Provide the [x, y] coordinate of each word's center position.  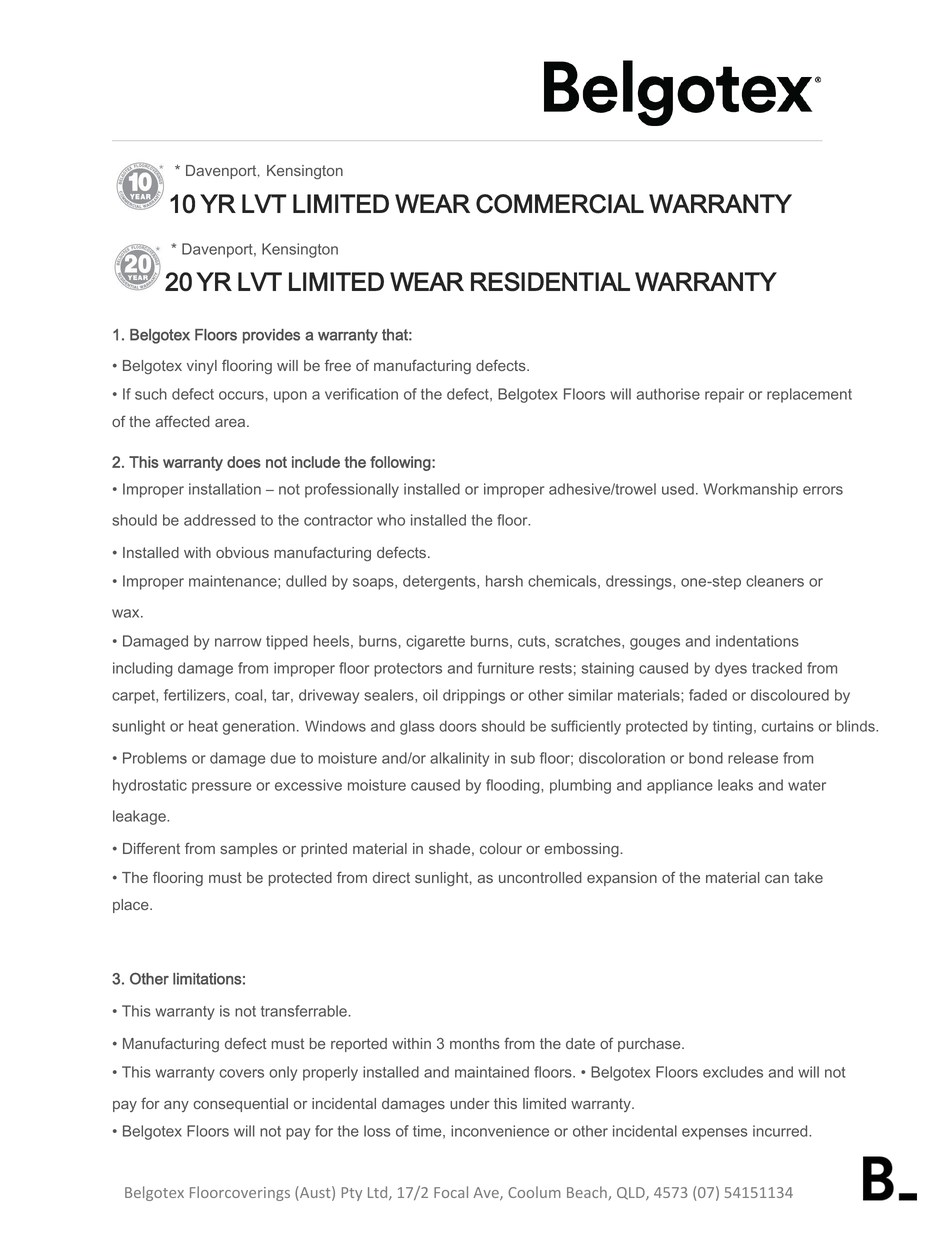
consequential [241, 1105]
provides [271, 336]
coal [250, 696]
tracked [777, 668]
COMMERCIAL [560, 204]
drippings [474, 696]
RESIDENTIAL [550, 281]
